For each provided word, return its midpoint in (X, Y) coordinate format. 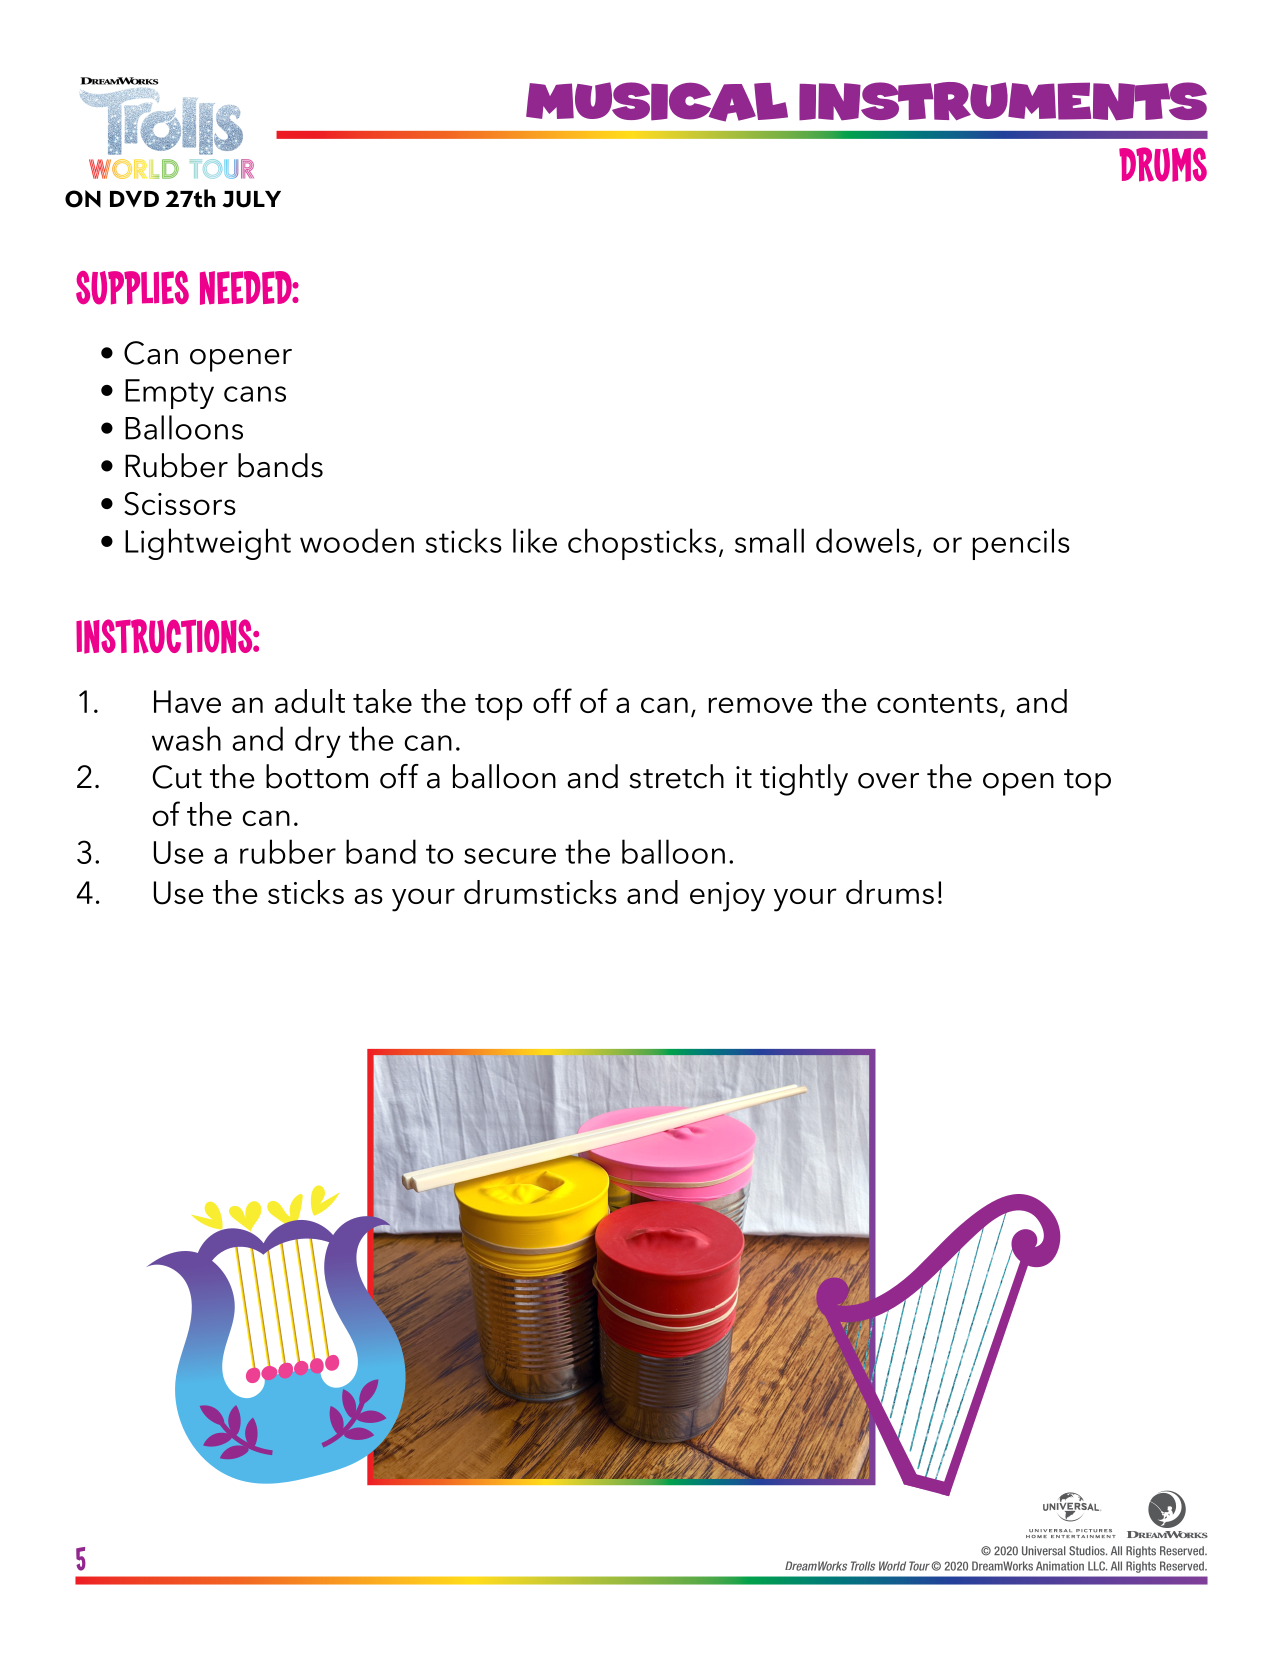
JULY (251, 199)
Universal (1044, 1551)
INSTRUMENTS (1003, 101)
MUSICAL (657, 102)
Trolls (863, 1566)
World (892, 1566)
